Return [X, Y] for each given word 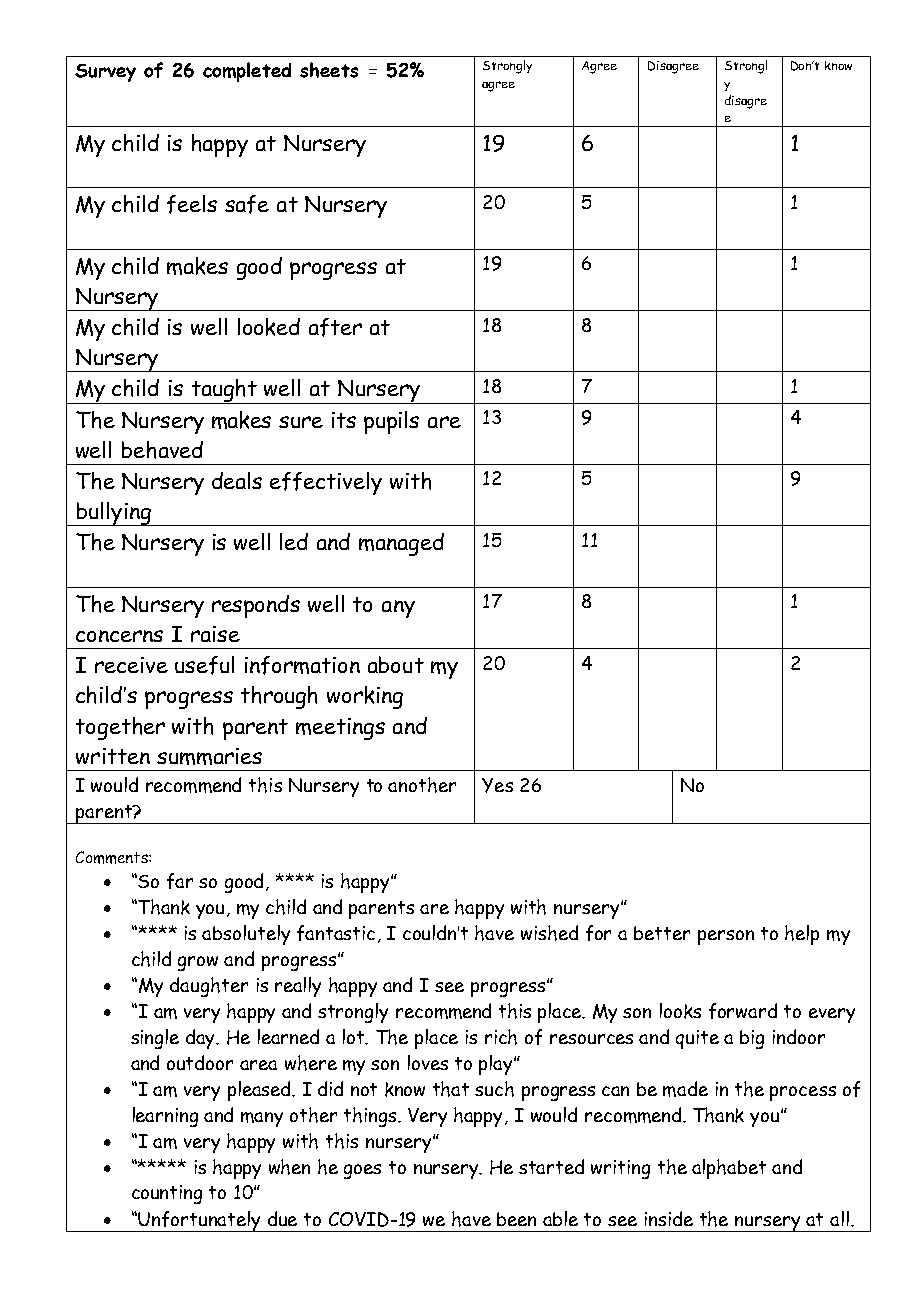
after [335, 327]
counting [167, 1194]
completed [247, 72]
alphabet [729, 1169]
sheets [329, 70]
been [516, 1219]
